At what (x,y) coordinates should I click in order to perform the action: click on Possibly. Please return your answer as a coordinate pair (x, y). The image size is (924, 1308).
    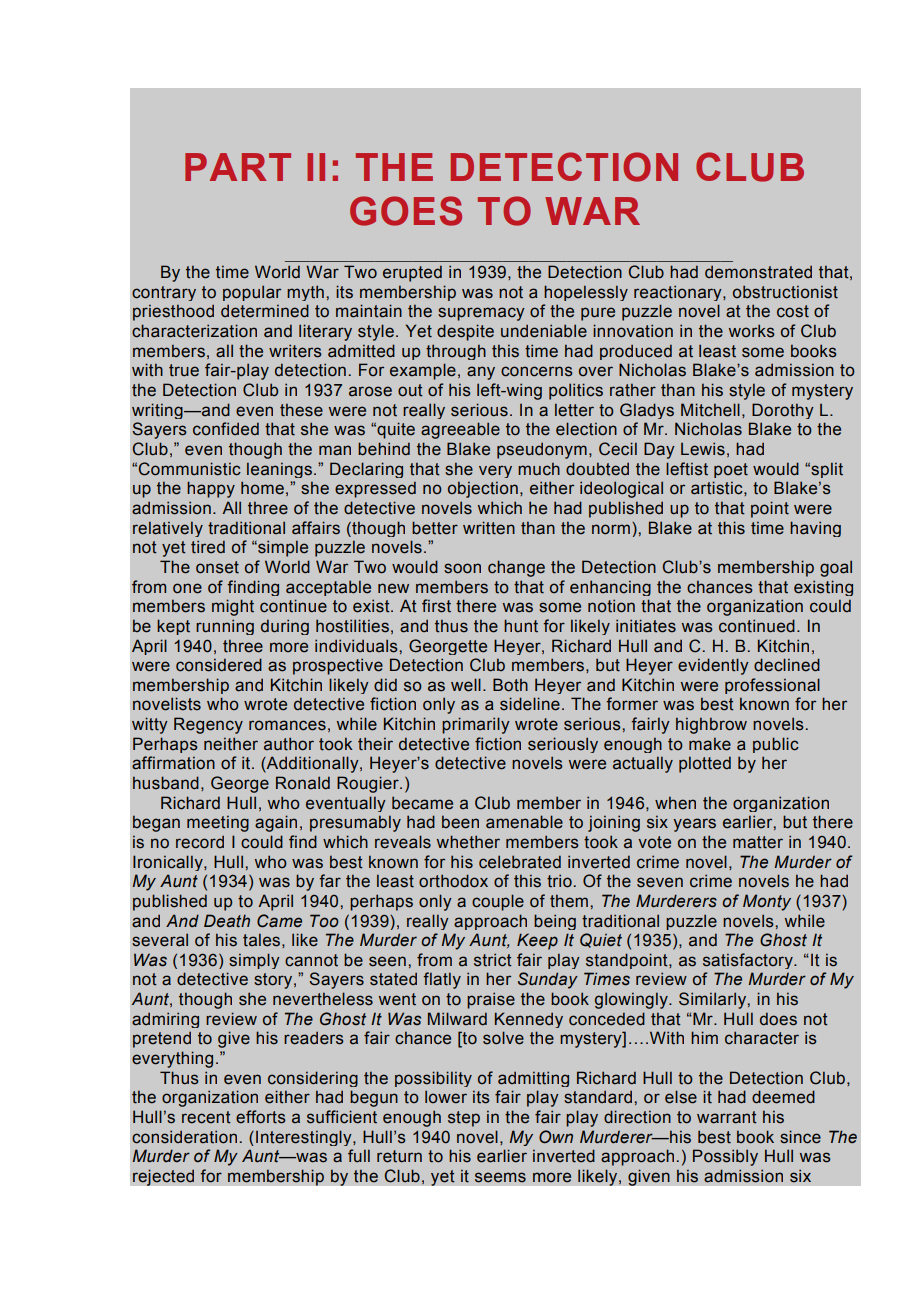
    Looking at the image, I should click on (725, 1157).
